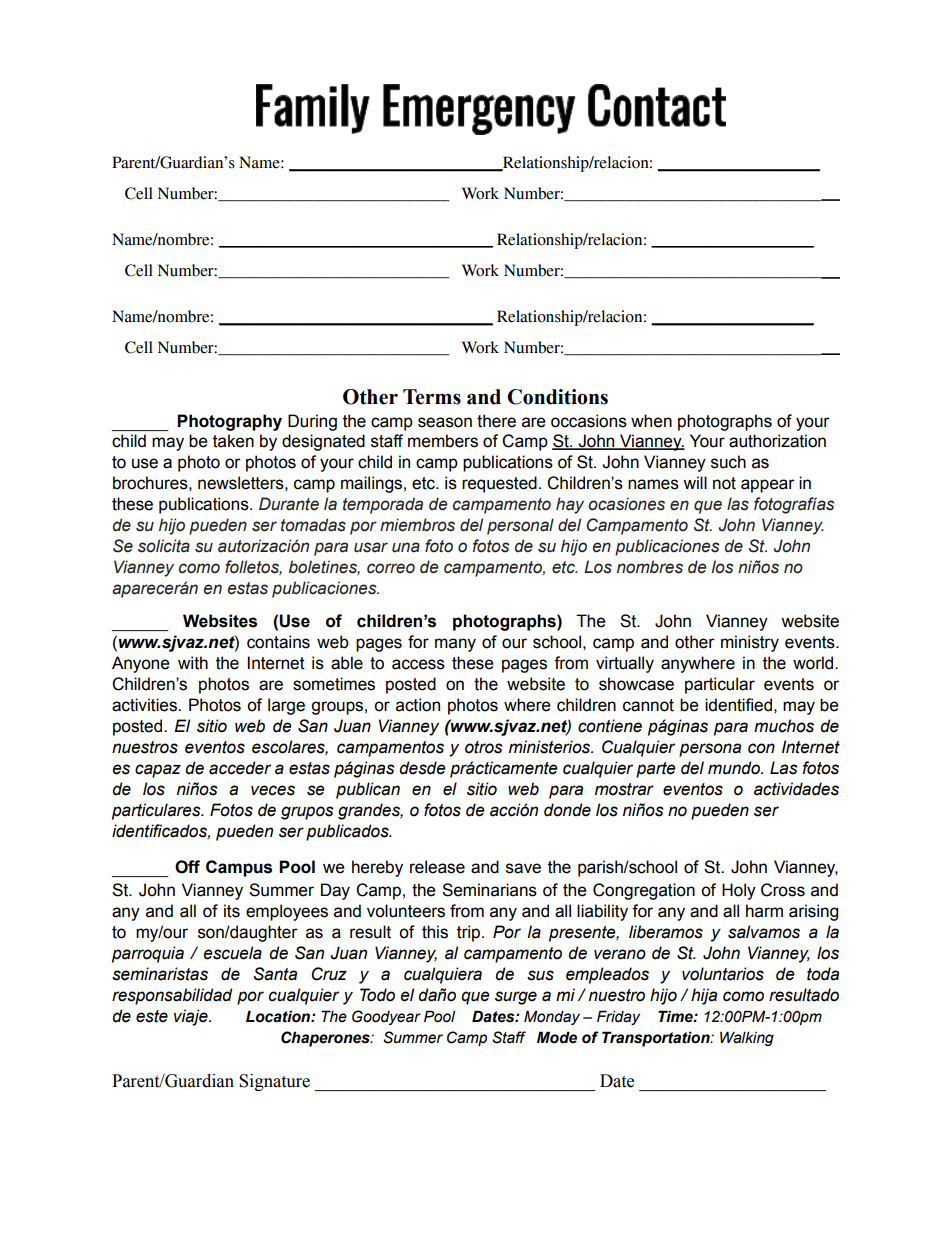 This screenshot has height=1233, width=952. What do you see at coordinates (455, 645) in the screenshot?
I see `many` at bounding box center [455, 645].
